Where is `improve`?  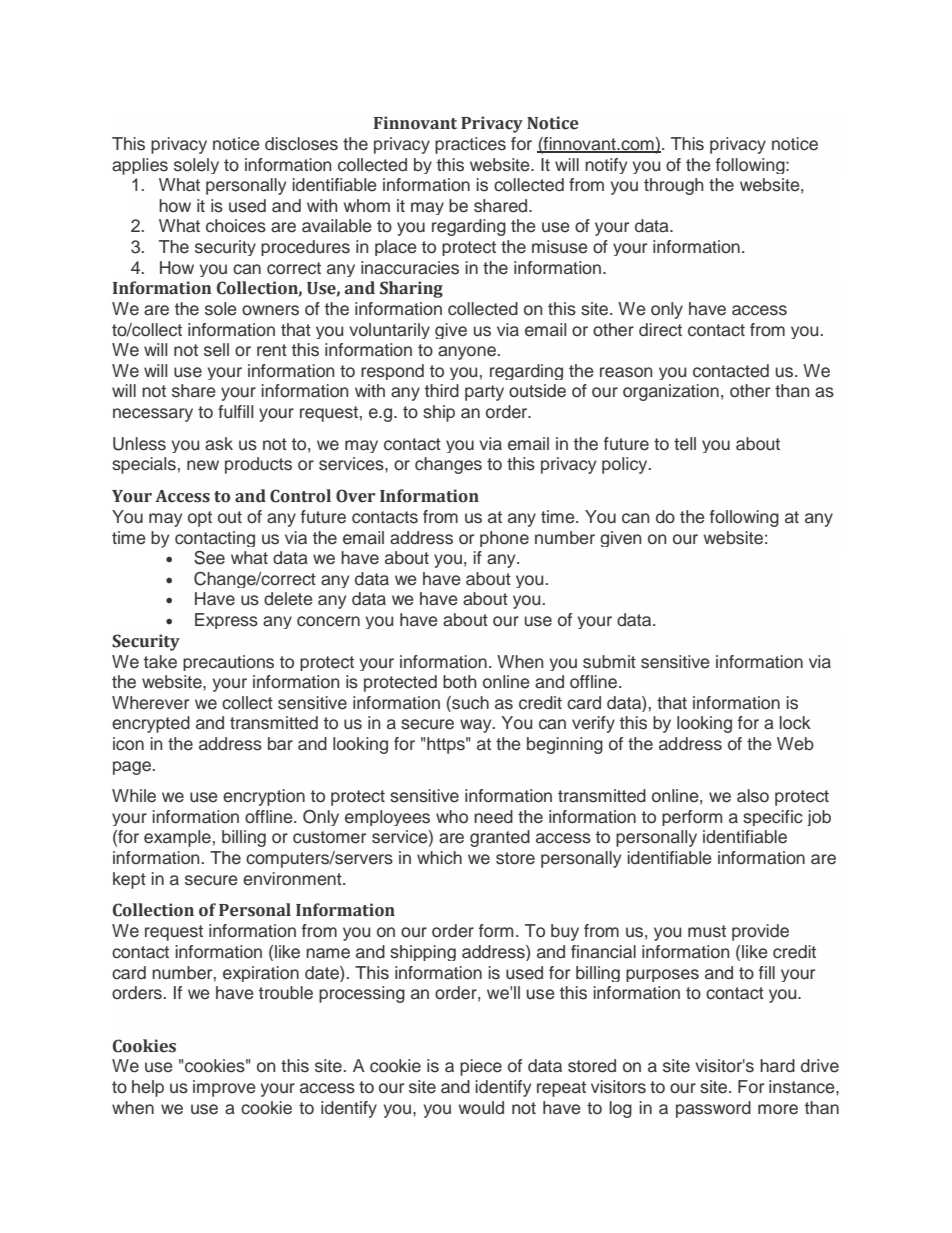
improve is located at coordinates (224, 1088).
